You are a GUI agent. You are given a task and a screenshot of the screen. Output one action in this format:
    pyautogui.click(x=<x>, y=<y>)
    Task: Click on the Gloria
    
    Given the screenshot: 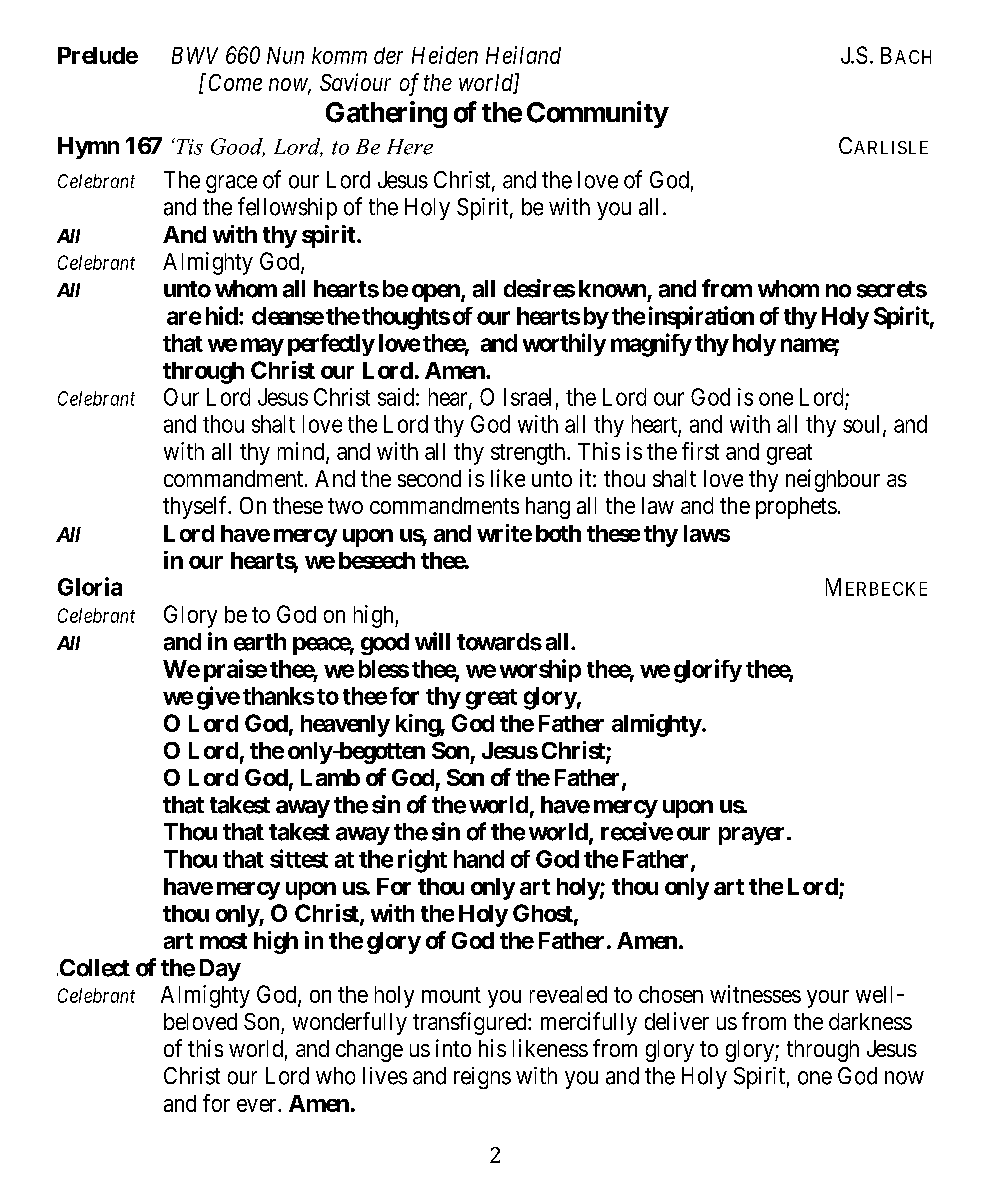 What is the action you would take?
    pyautogui.click(x=90, y=586)
